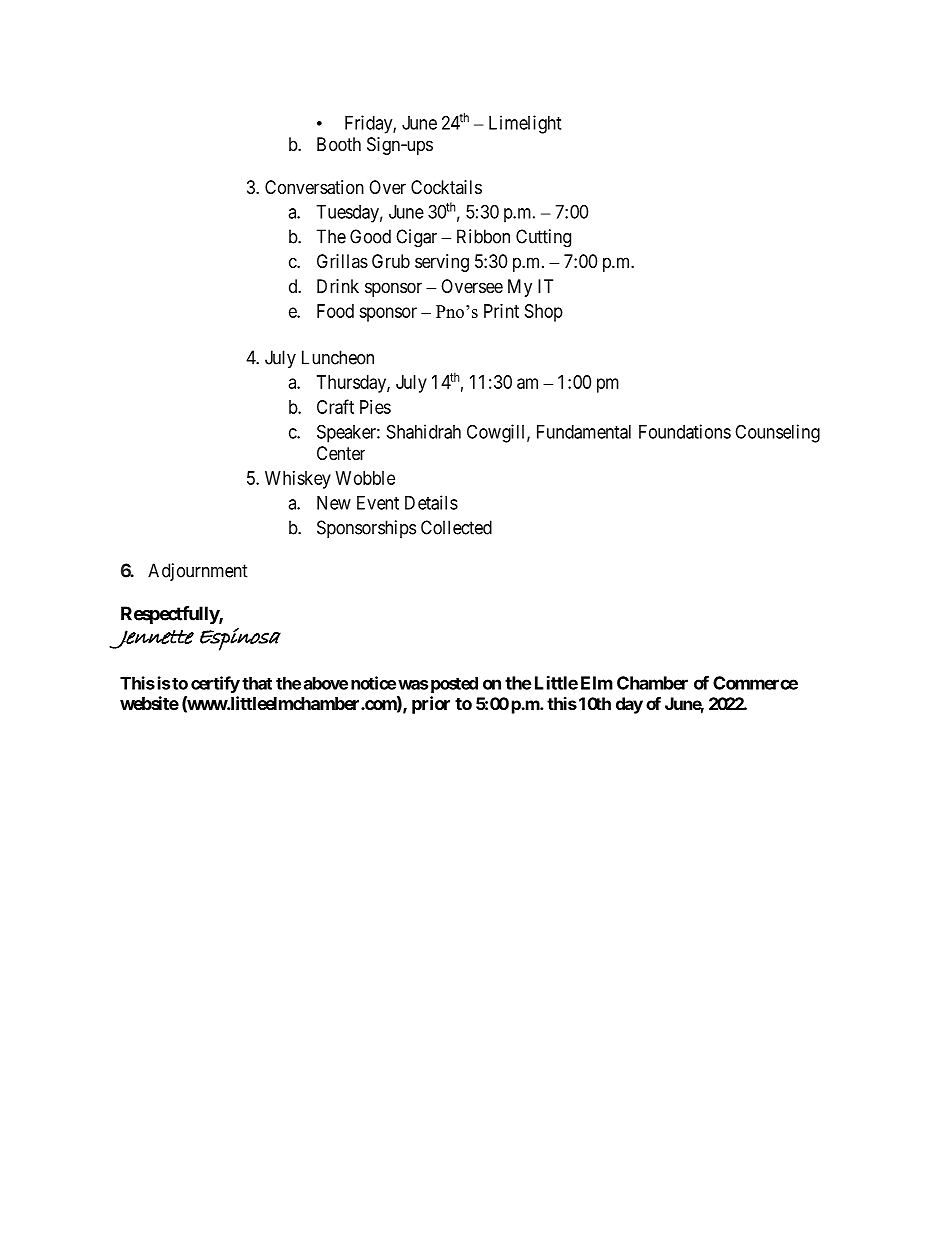 The width and height of the page is (952, 1233). Describe the element at coordinates (525, 124) in the page. I see `Limelight` at that location.
